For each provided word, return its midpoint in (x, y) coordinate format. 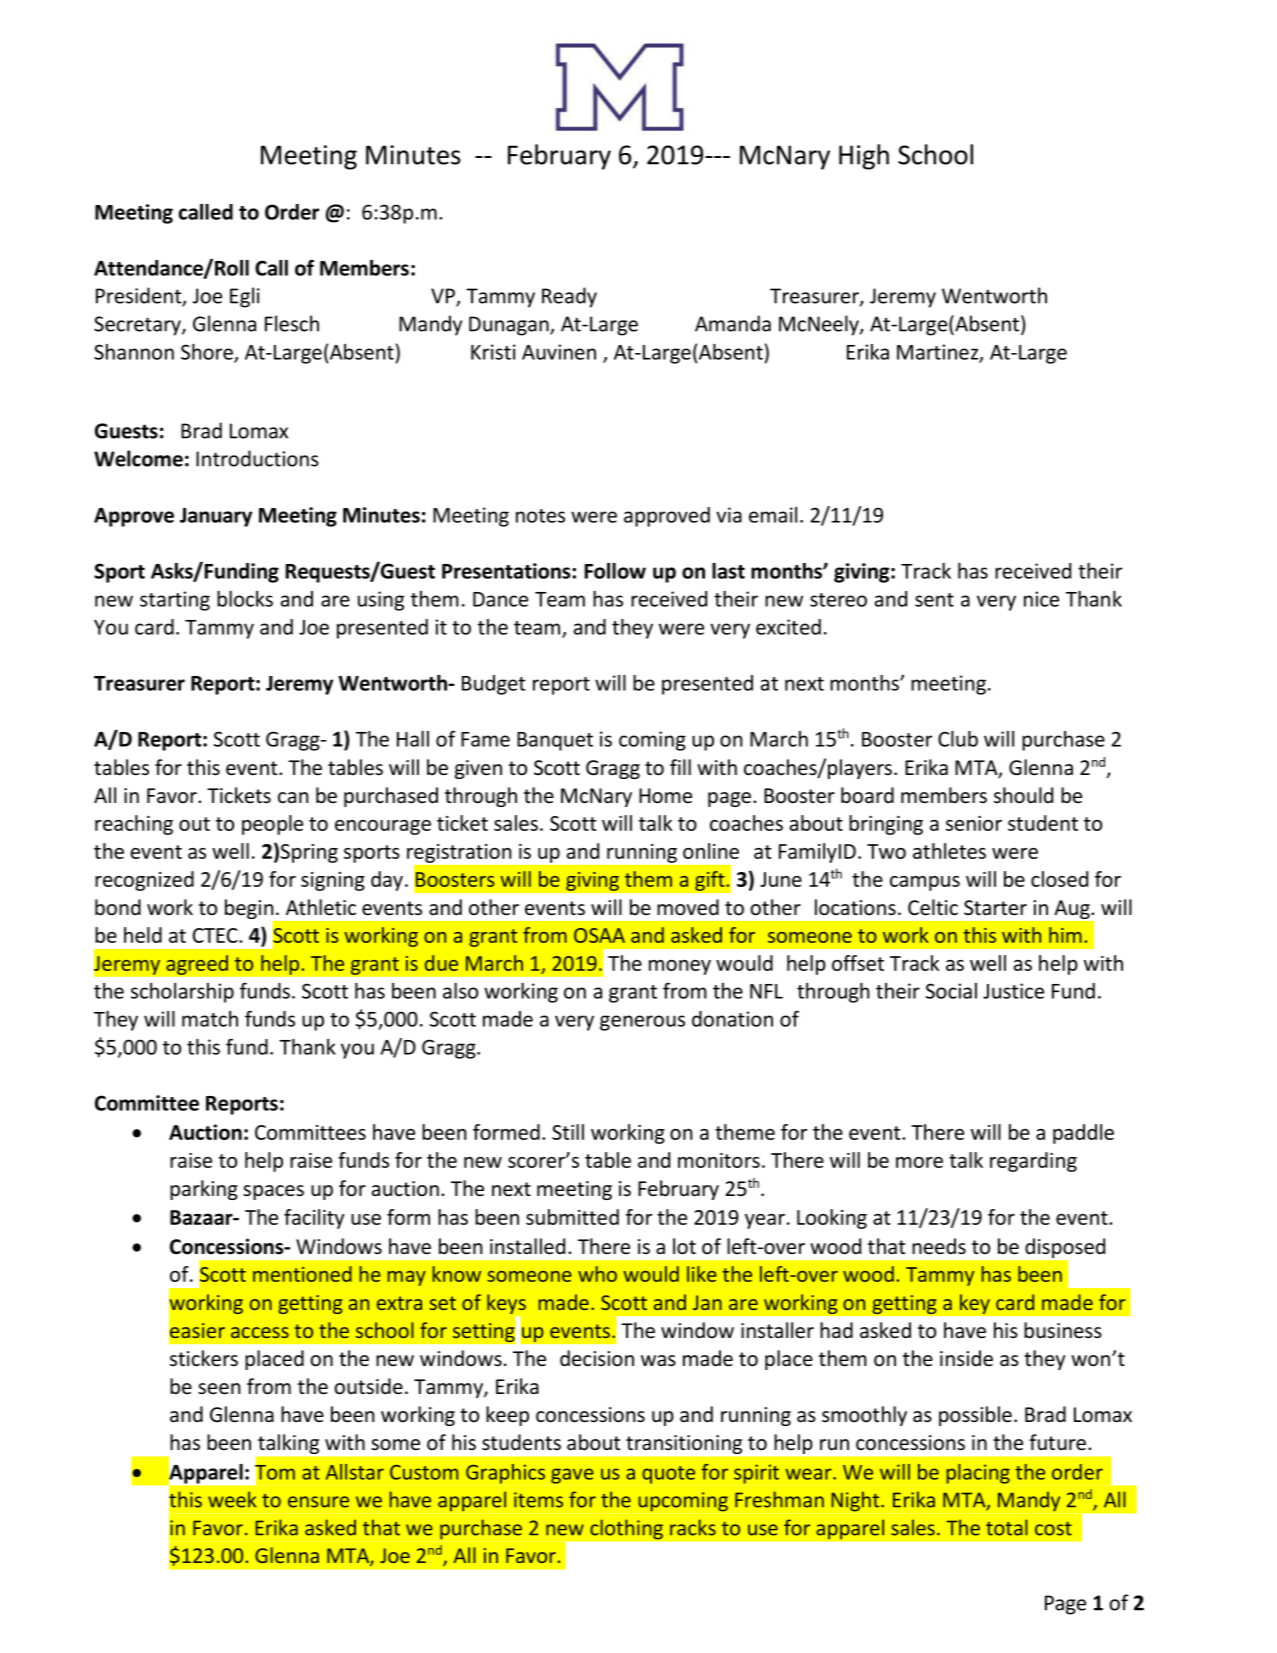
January (216, 517)
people (272, 825)
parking (204, 1190)
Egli (245, 297)
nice (1041, 599)
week (232, 1499)
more (919, 1162)
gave (572, 1476)
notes (540, 516)
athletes (949, 851)
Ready (569, 297)
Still (568, 1132)
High (864, 157)
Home (665, 796)
